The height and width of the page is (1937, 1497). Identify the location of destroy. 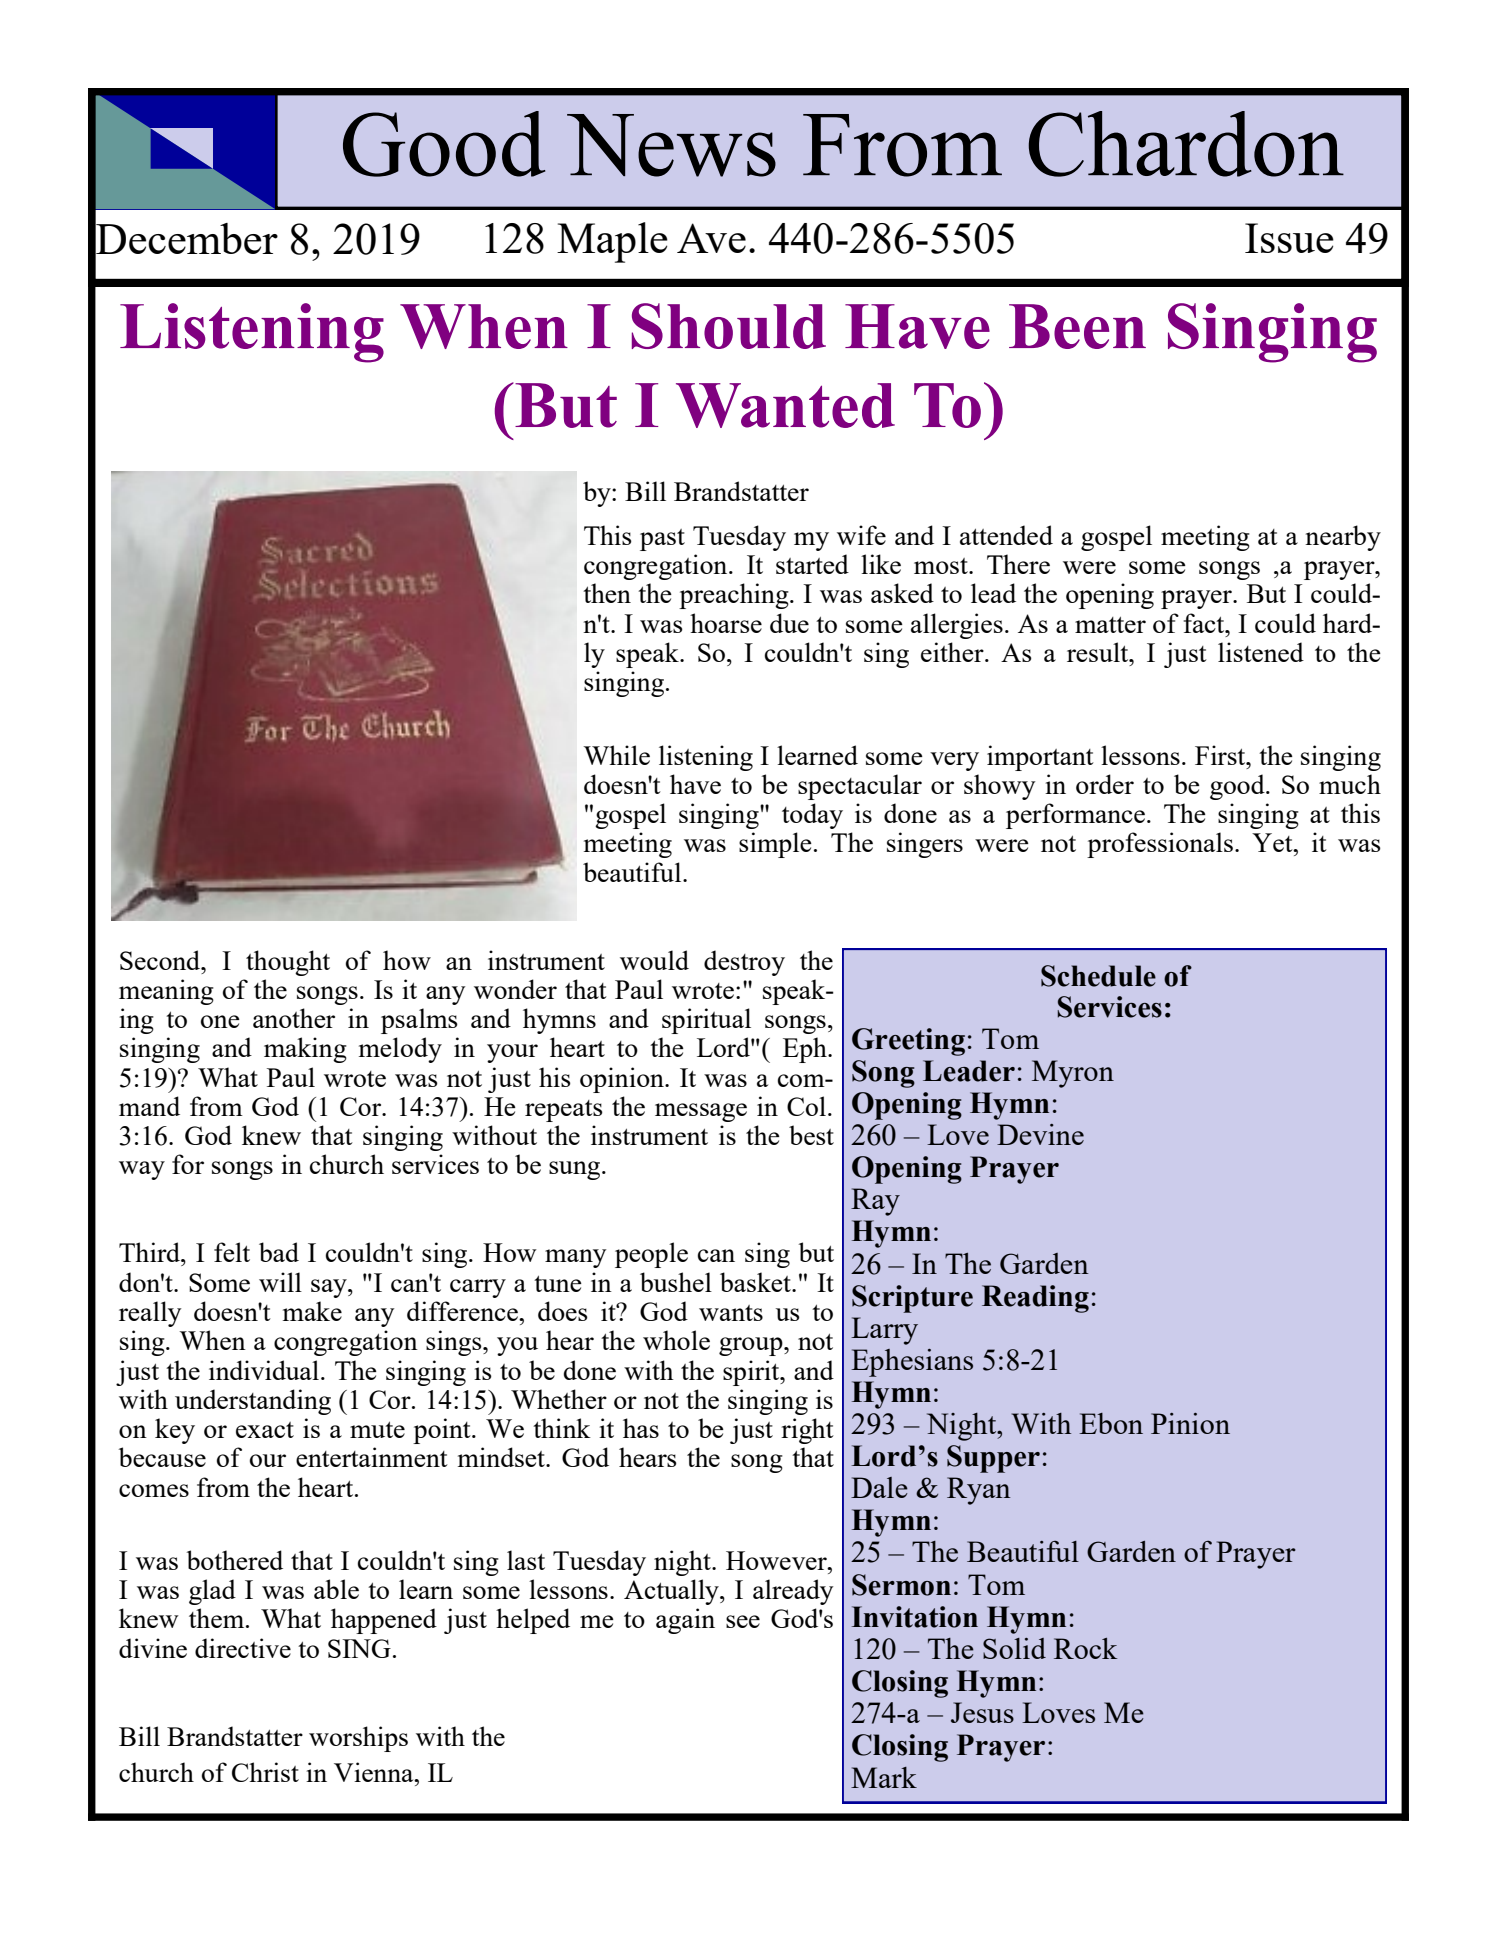
(744, 963).
